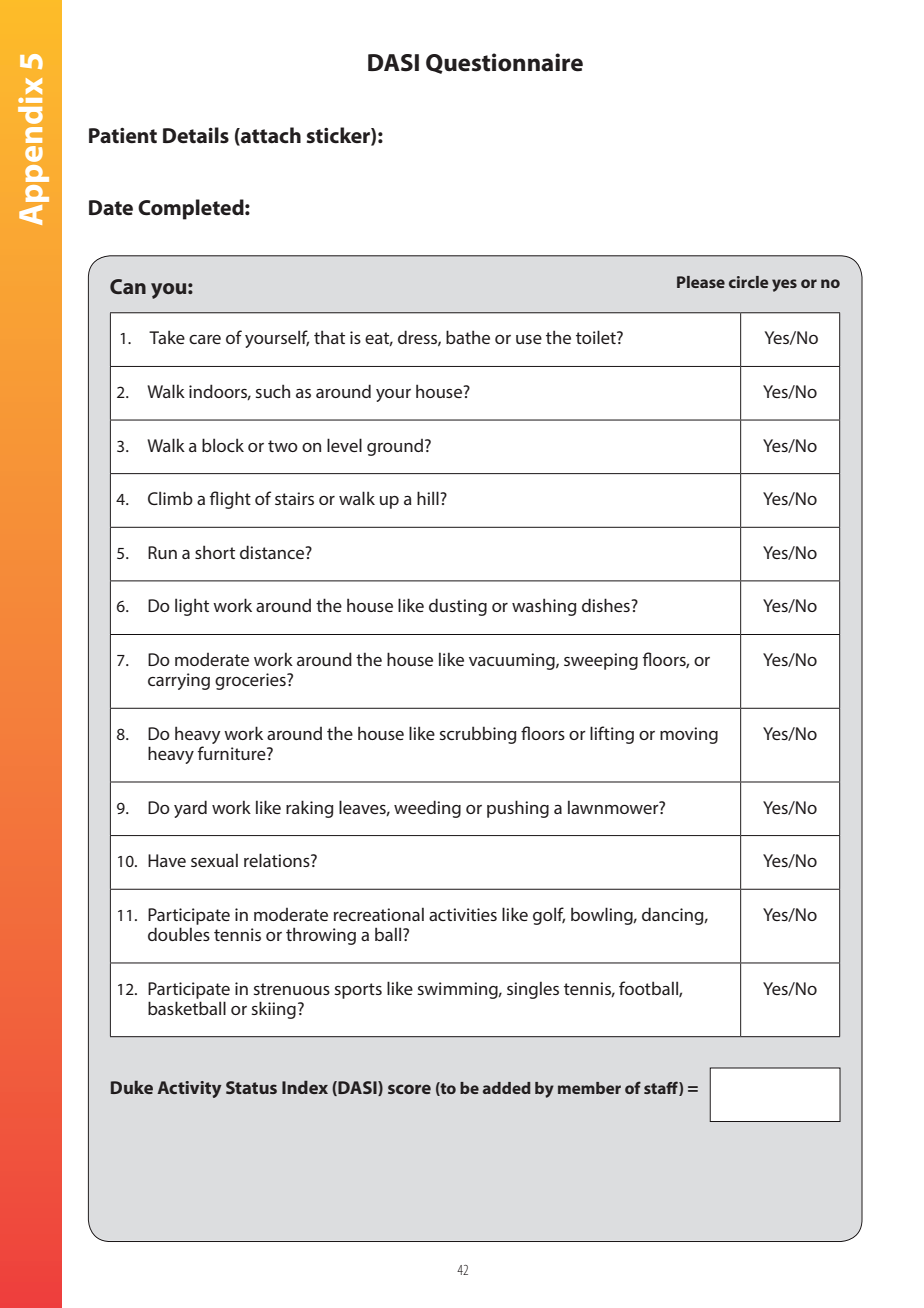  What do you see at coordinates (504, 63) in the page?
I see `Questionnaire` at bounding box center [504, 63].
